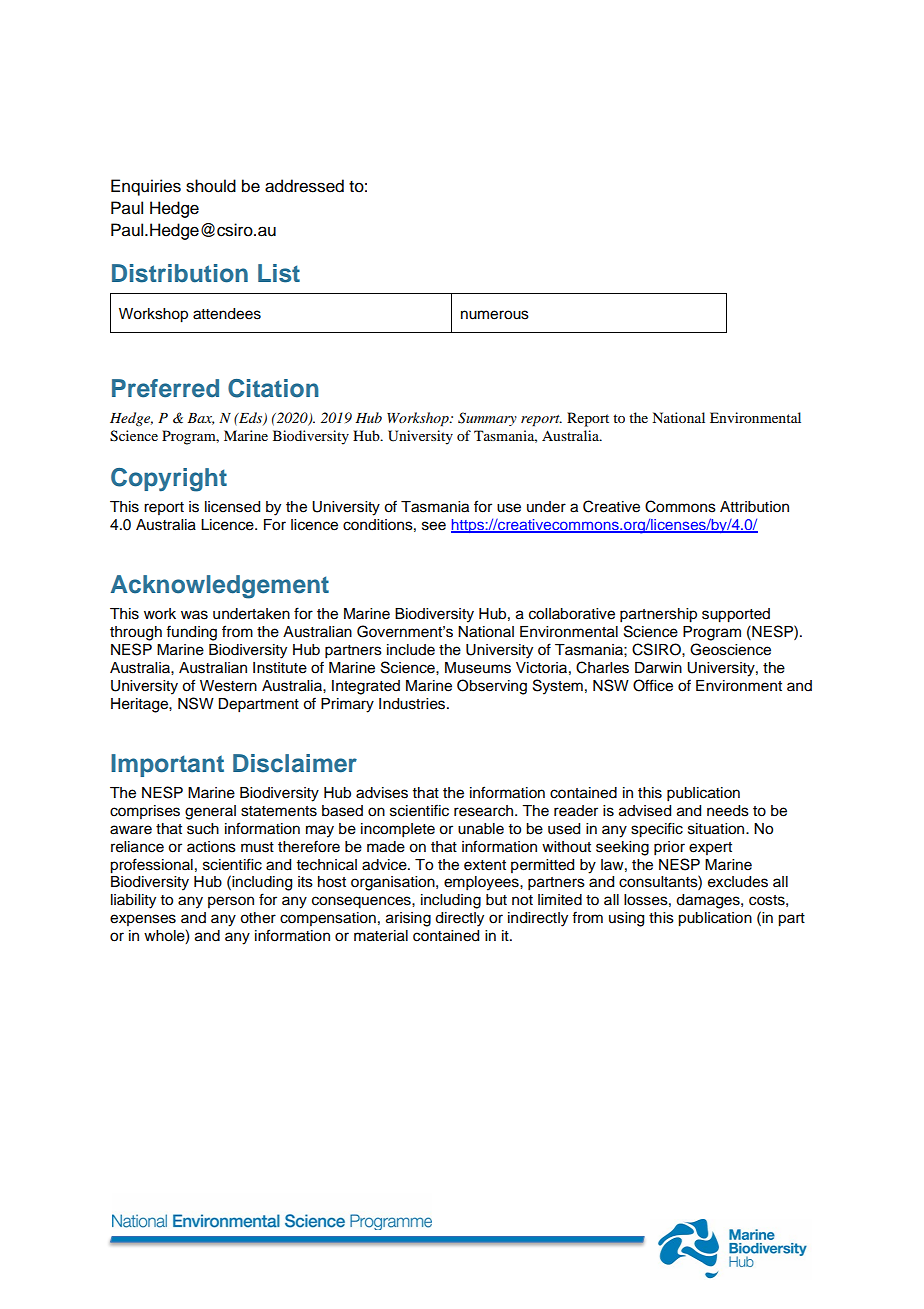 The image size is (924, 1309). What do you see at coordinates (626, 919) in the screenshot?
I see `using` at bounding box center [626, 919].
